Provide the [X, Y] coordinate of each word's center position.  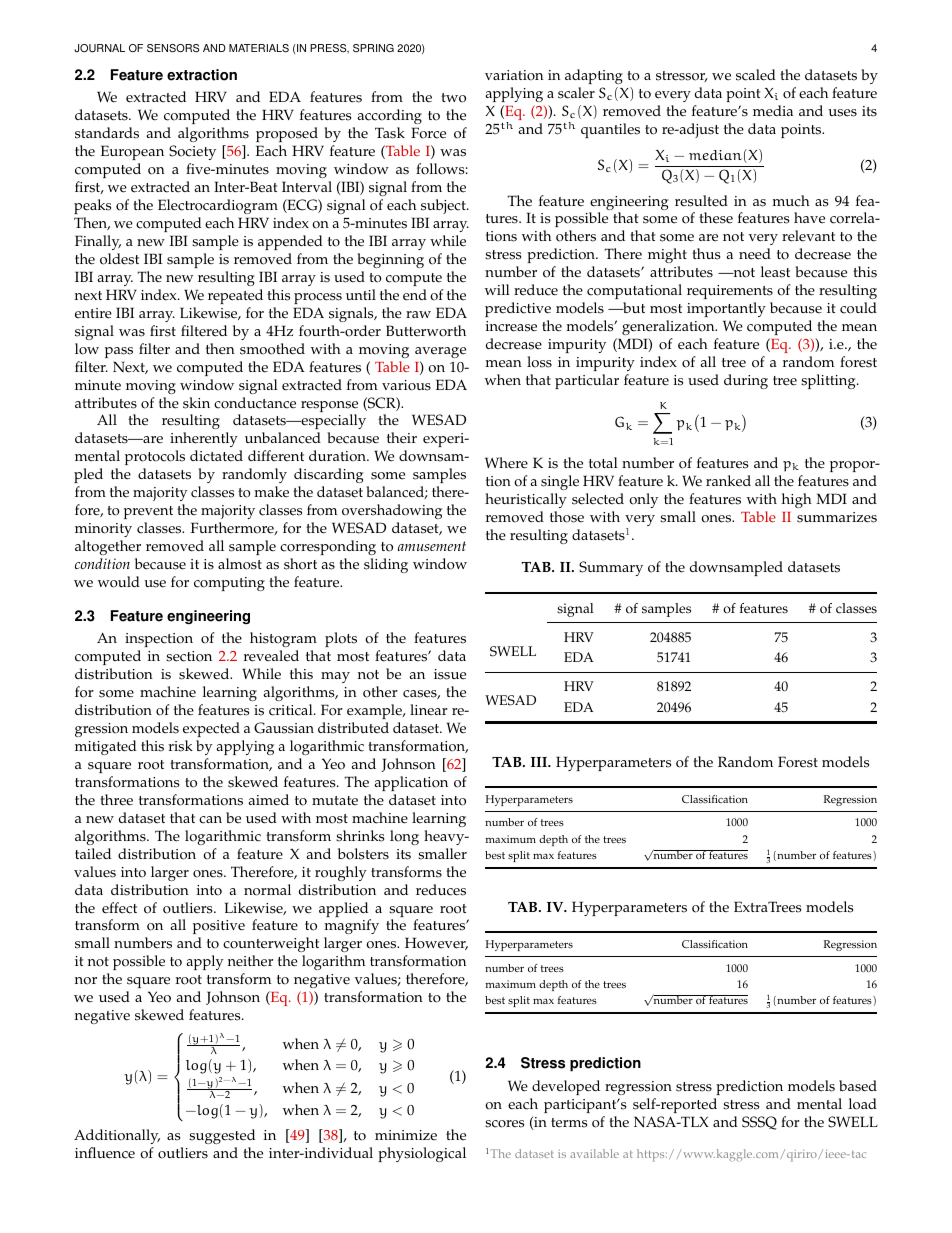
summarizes [837, 517]
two [453, 98]
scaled [756, 75]
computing [229, 584]
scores [504, 1124]
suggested [222, 1136]
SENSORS [173, 48]
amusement [432, 546]
